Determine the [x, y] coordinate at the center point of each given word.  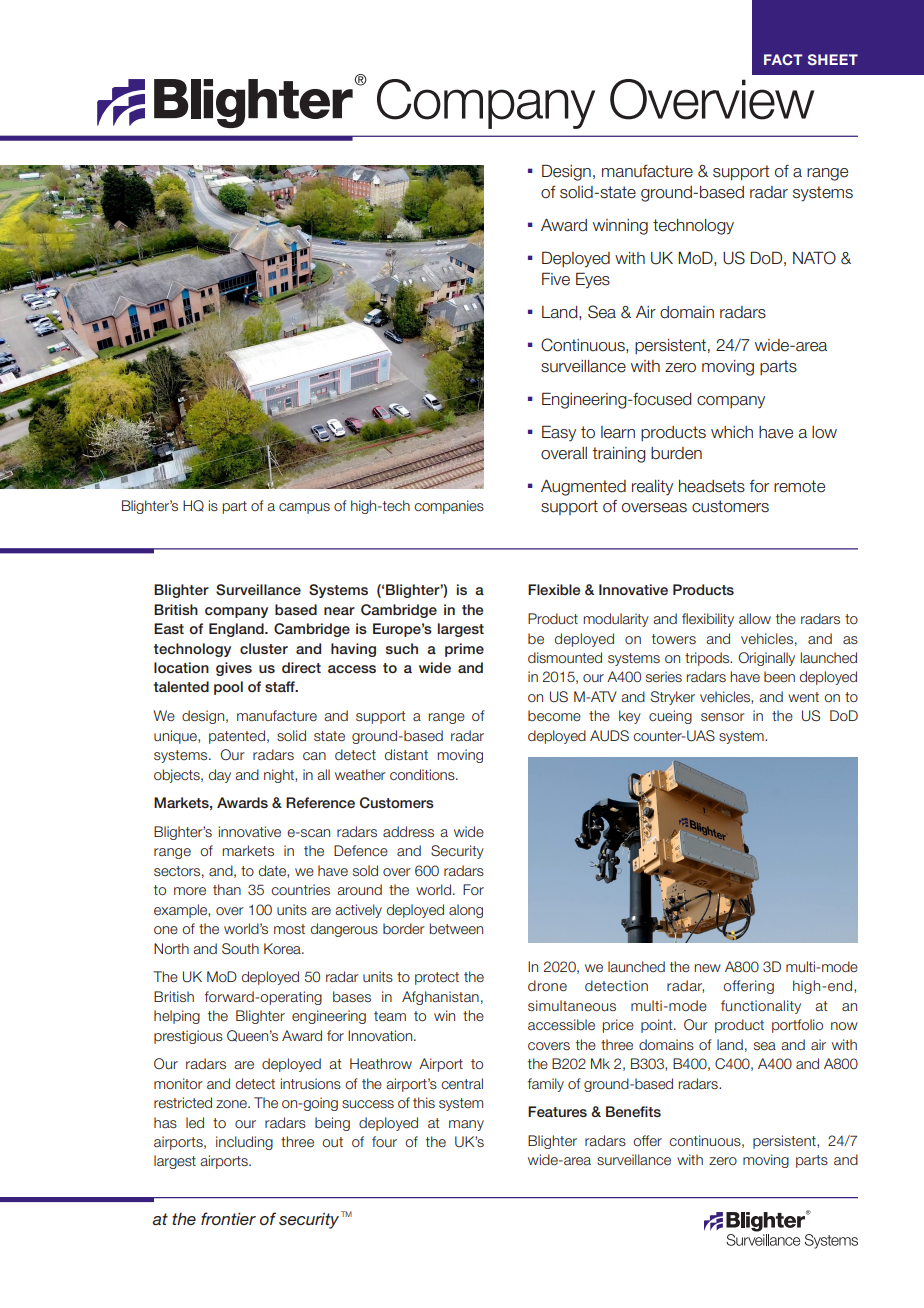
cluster [264, 648]
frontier [228, 1218]
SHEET [833, 59]
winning [620, 227]
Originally [766, 659]
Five [556, 279]
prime [464, 650]
